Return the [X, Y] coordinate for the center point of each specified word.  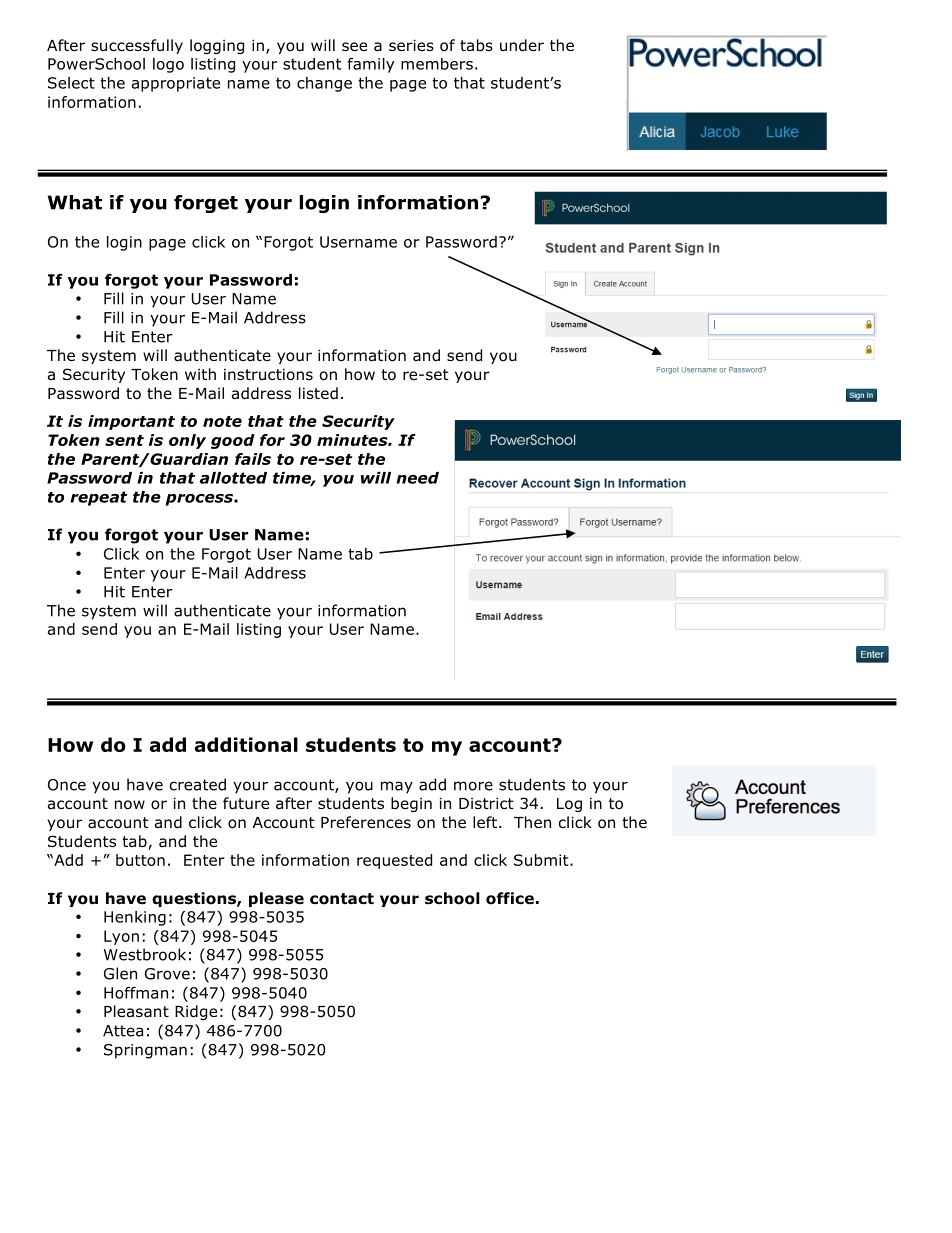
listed [318, 393]
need [417, 478]
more [473, 786]
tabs [476, 45]
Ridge [196, 1012]
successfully [137, 46]
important [131, 422]
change [324, 84]
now [130, 805]
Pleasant [136, 1011]
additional [246, 744]
